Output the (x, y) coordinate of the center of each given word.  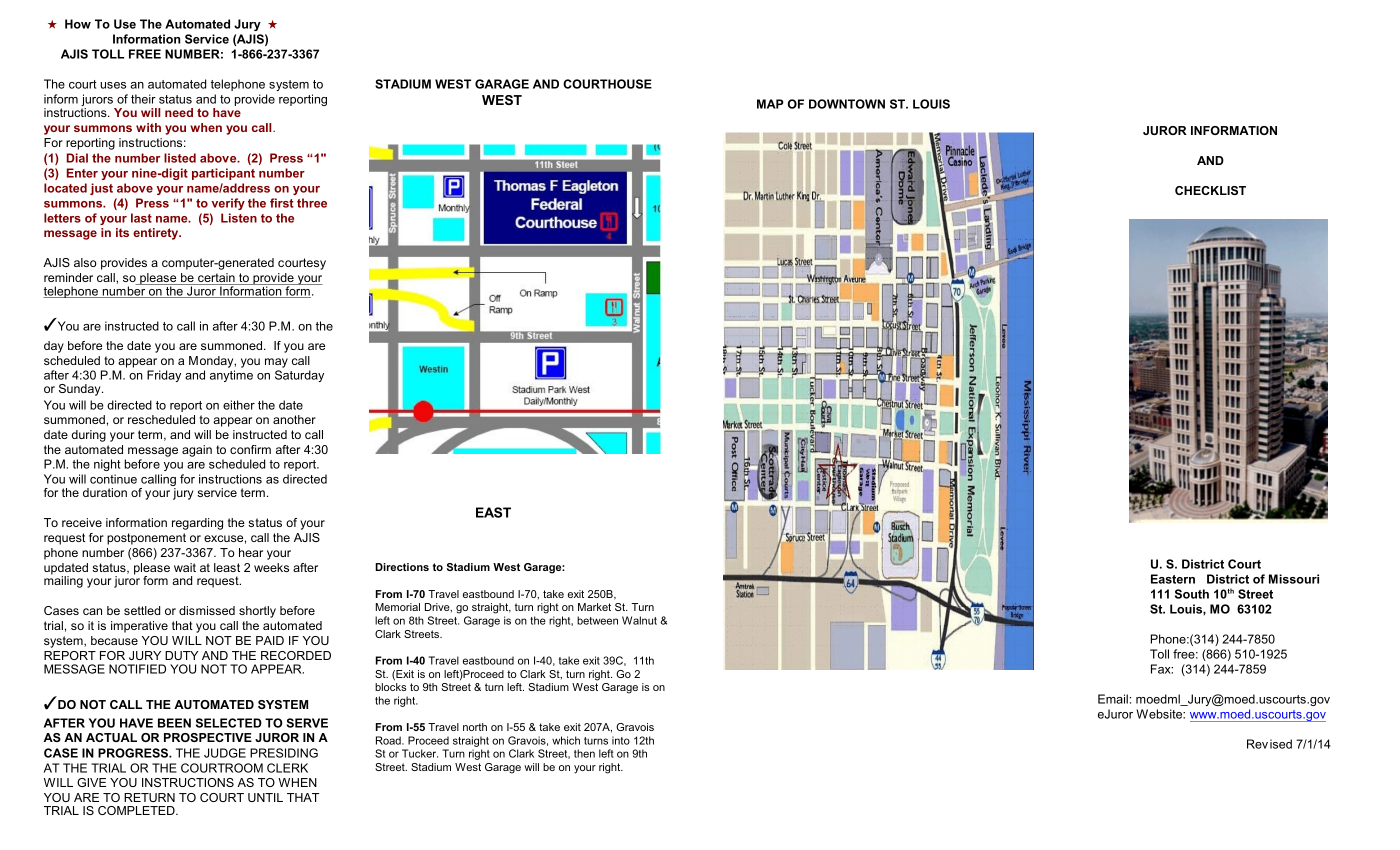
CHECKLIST (1210, 190)
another (294, 419)
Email (1113, 699)
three (312, 203)
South (1192, 594)
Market (594, 607)
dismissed (207, 610)
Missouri (1294, 579)
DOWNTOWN (847, 104)
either (239, 405)
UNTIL (265, 797)
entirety (157, 234)
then (584, 753)
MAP (770, 104)
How (78, 24)
